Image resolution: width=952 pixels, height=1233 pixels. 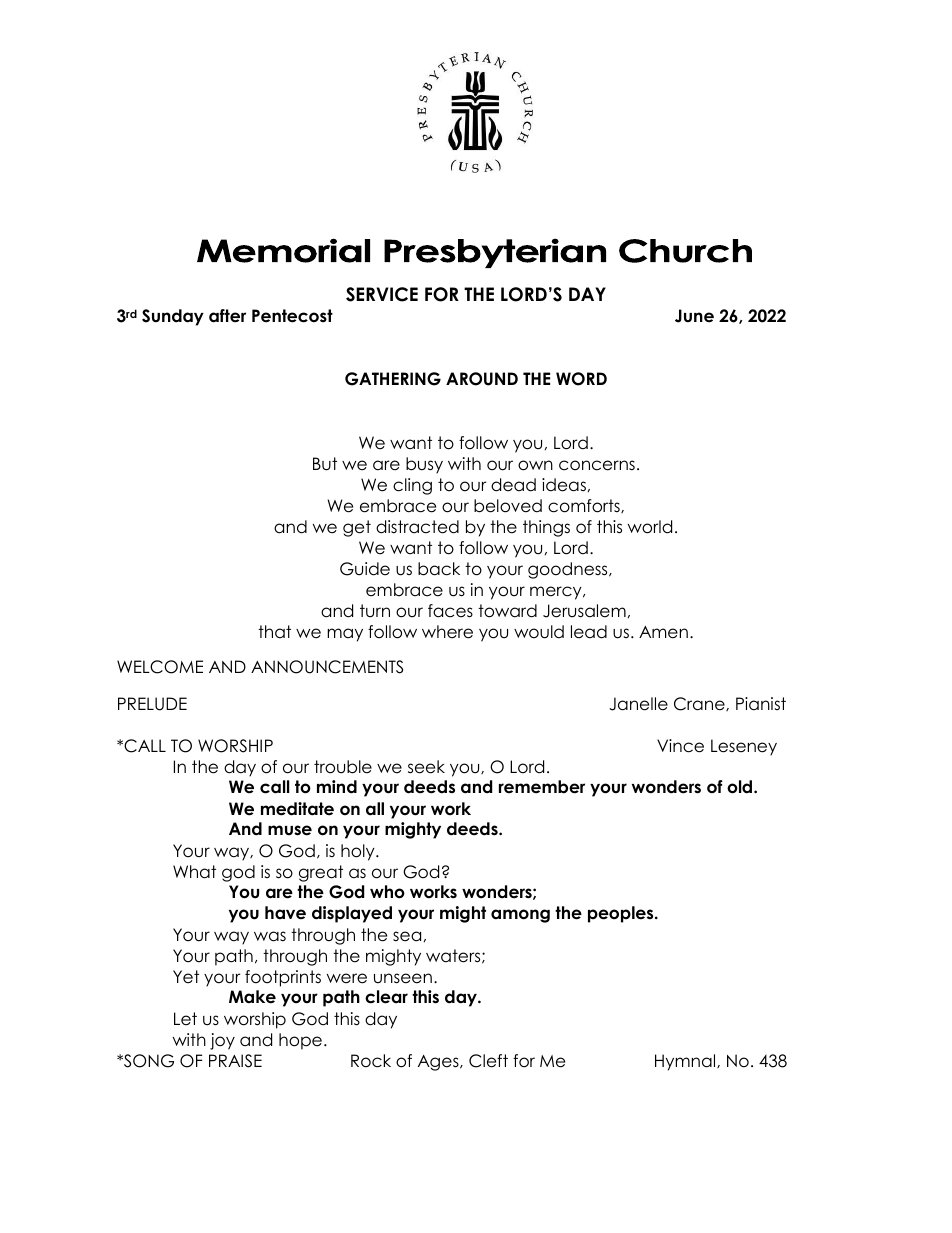 What do you see at coordinates (700, 704) in the screenshot?
I see `Crane` at bounding box center [700, 704].
